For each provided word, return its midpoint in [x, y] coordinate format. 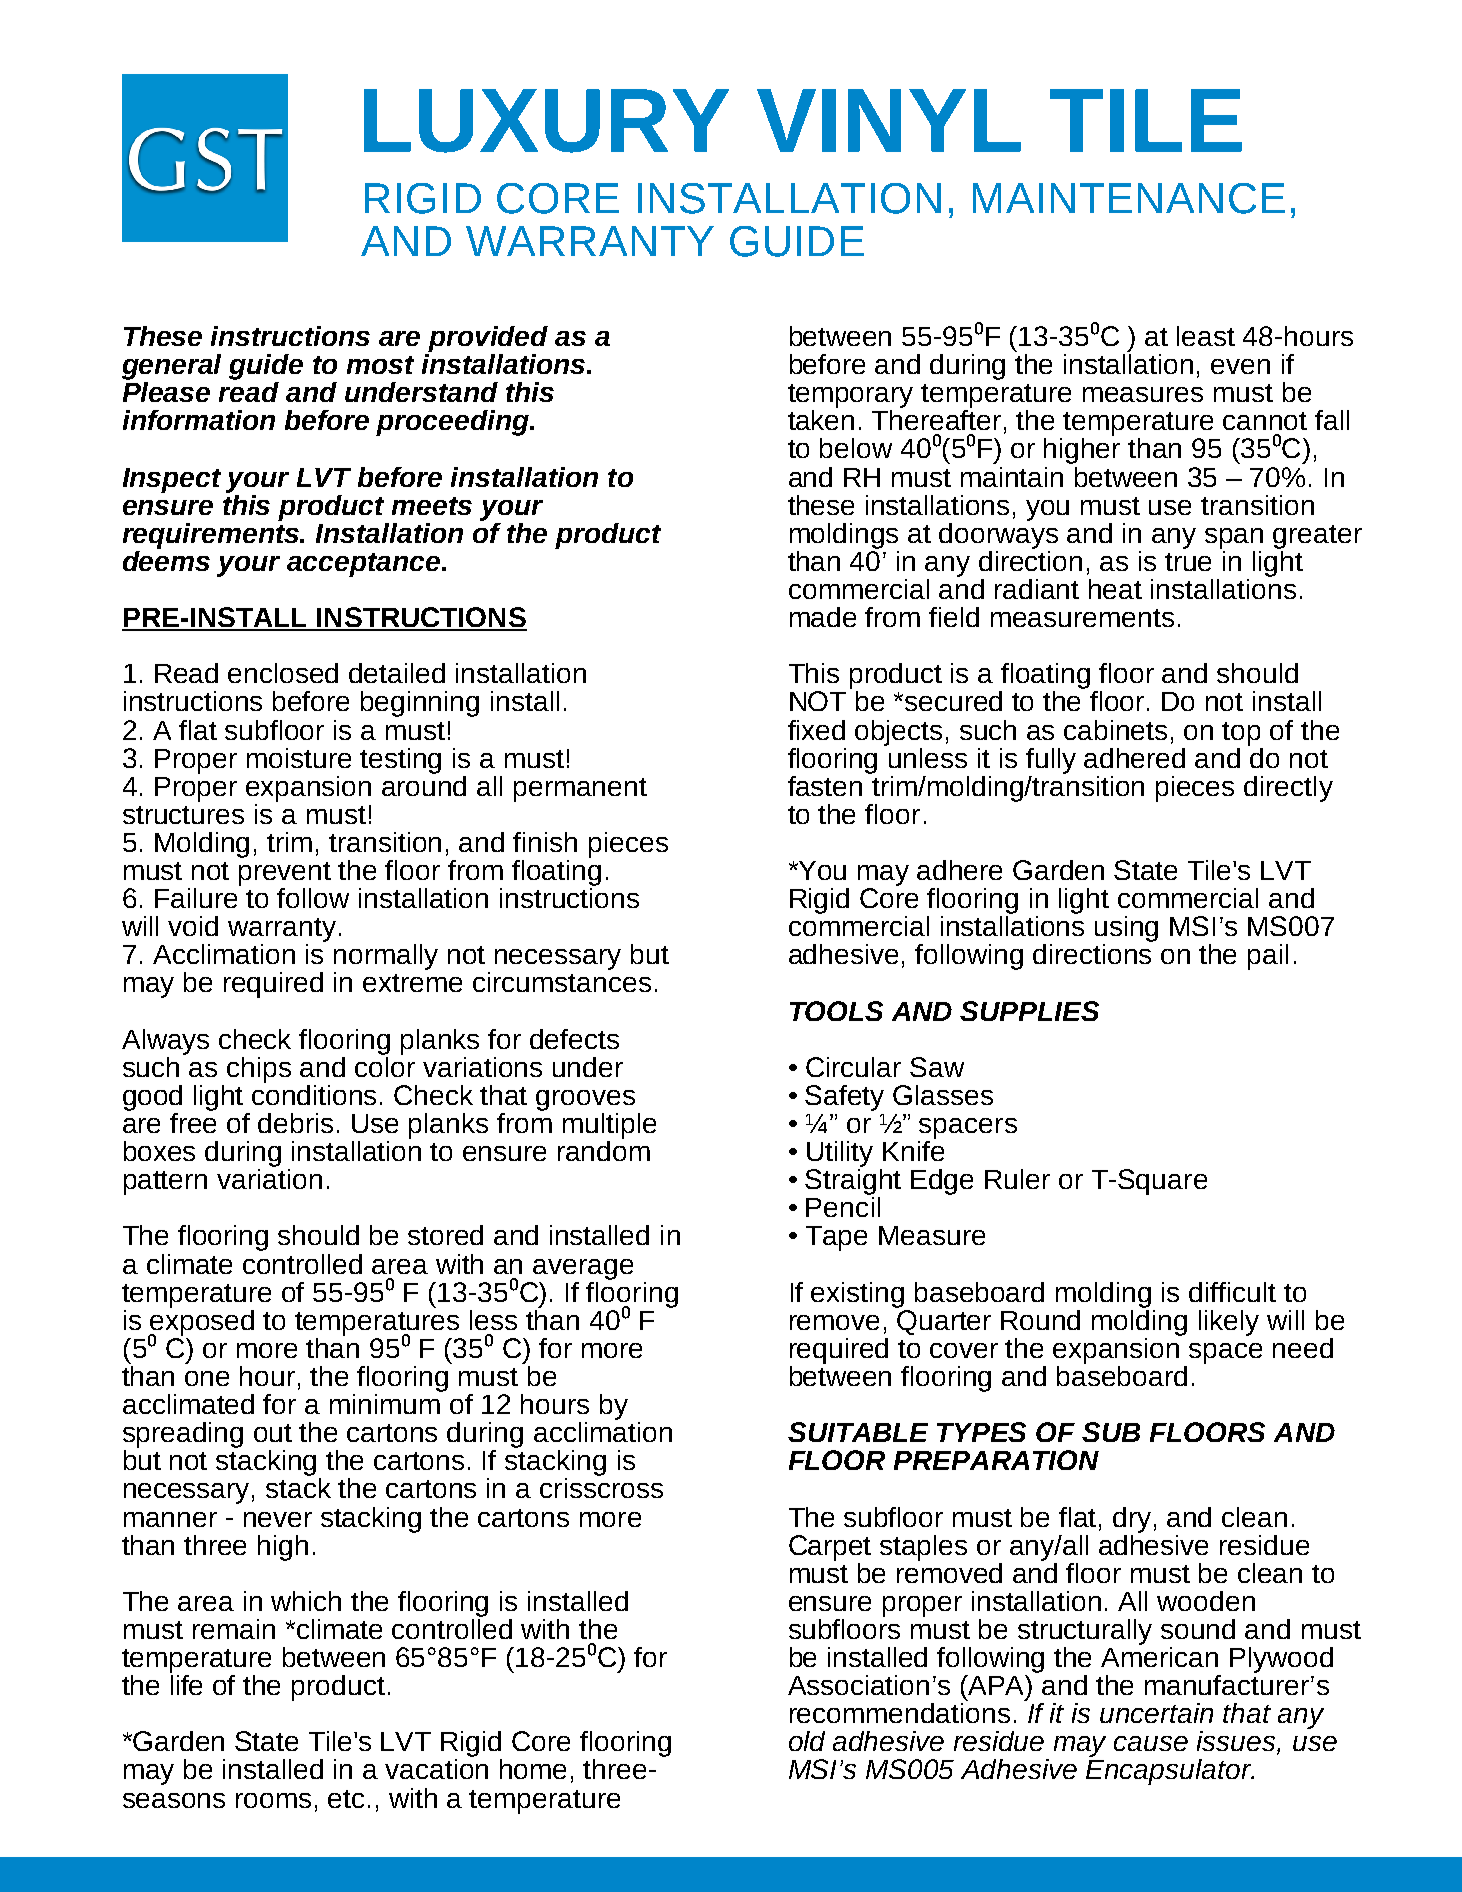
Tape [836, 1238]
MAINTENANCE [1129, 198]
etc [346, 1799]
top [1241, 734]
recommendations [900, 1711]
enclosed [283, 673]
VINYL [889, 120]
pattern [165, 1183]
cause [1151, 1743]
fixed [816, 730]
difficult [1232, 1292]
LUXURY [546, 121]
